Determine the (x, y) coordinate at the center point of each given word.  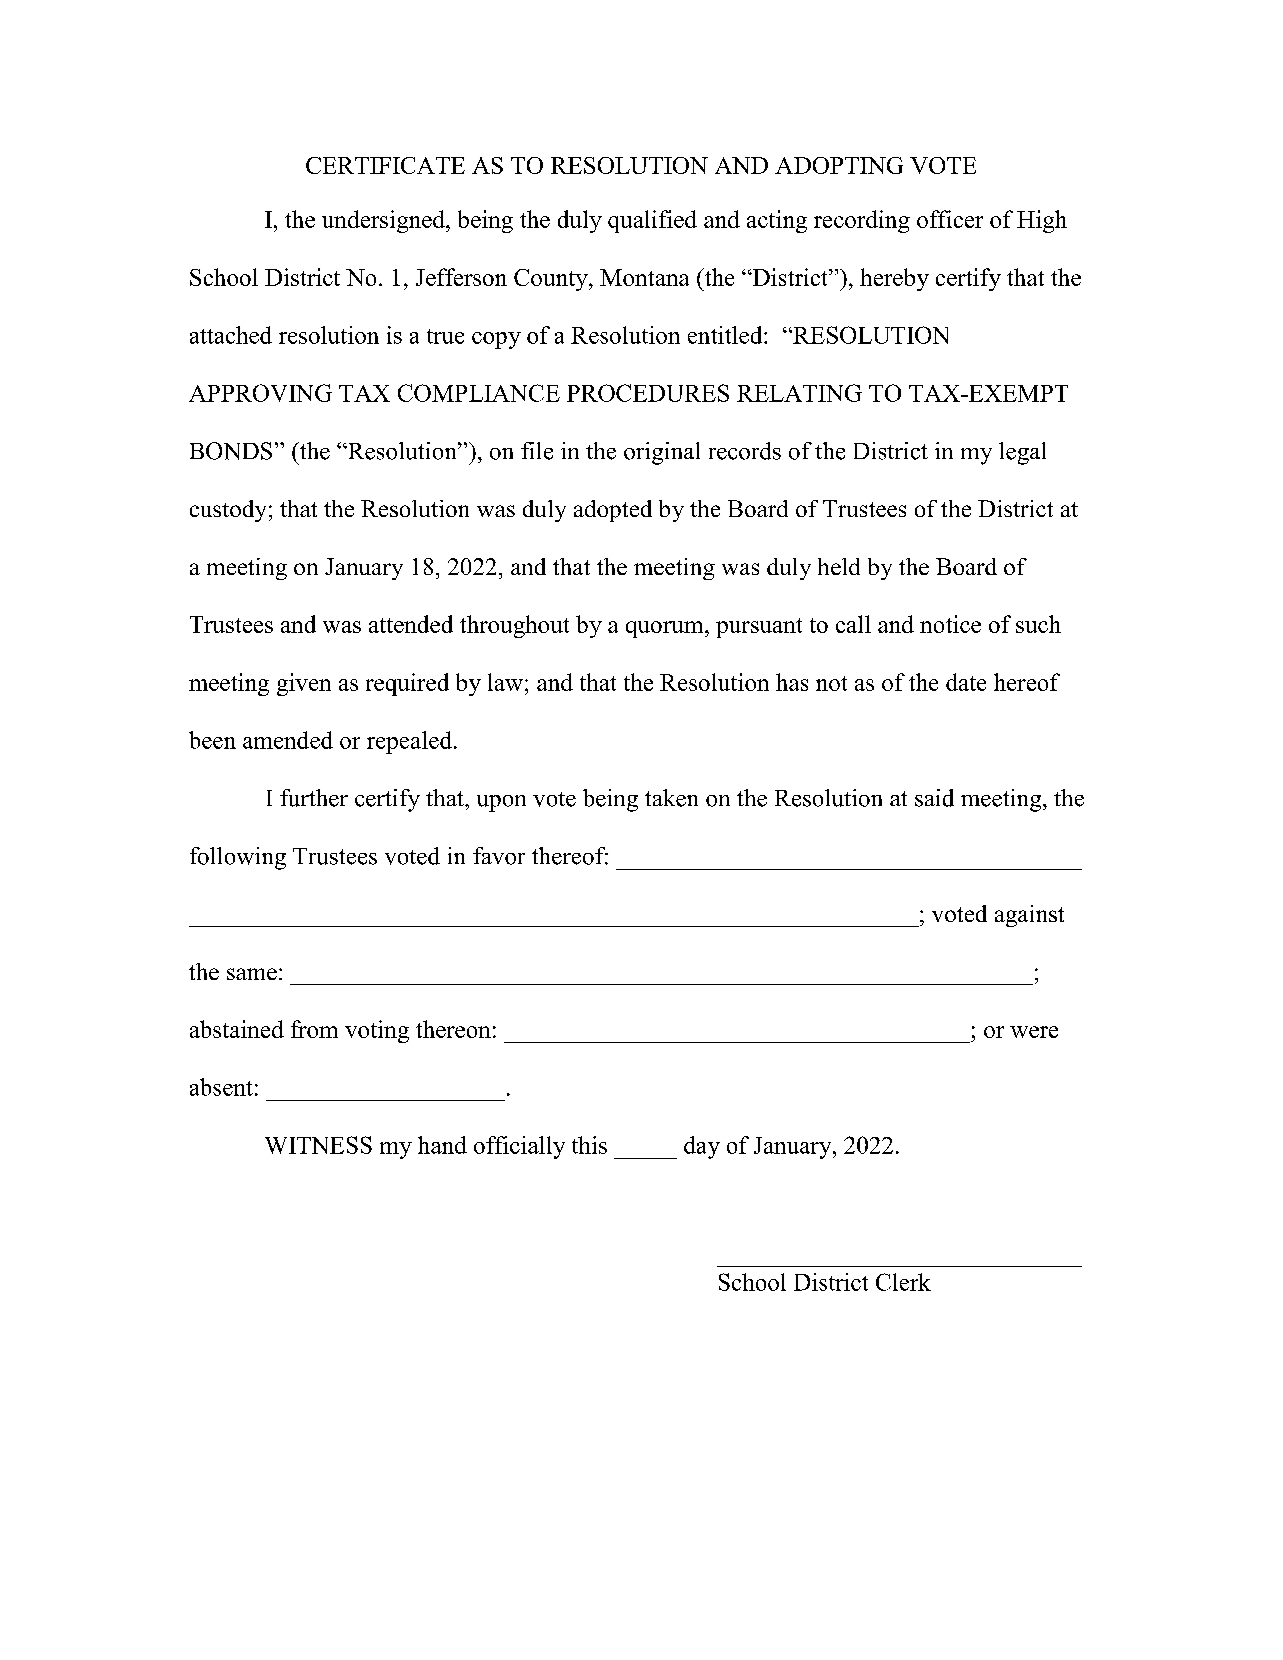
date (966, 682)
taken (671, 798)
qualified (652, 221)
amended (288, 740)
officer (950, 219)
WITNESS (318, 1145)
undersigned (384, 221)
